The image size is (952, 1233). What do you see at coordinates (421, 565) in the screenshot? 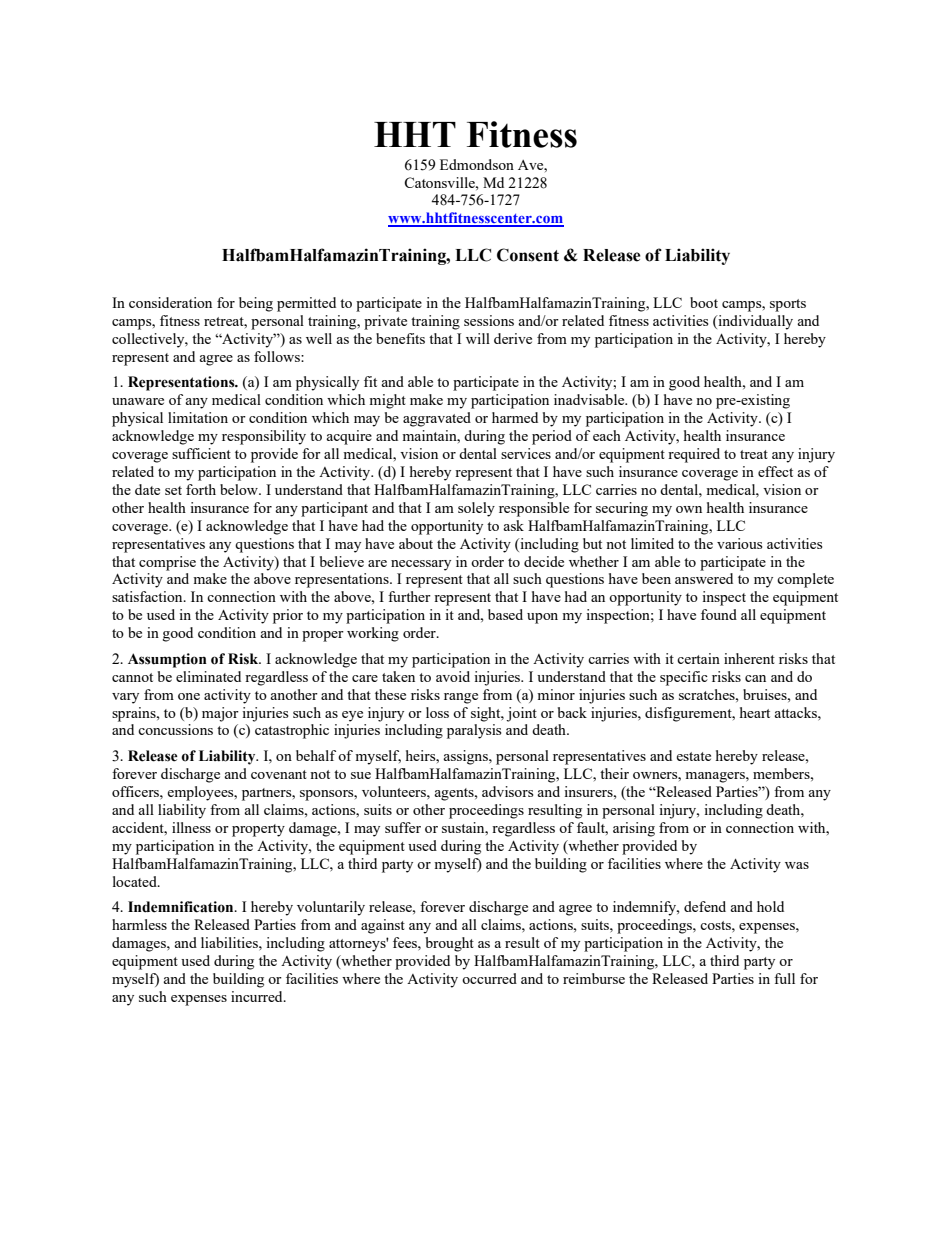
I see `necessary` at bounding box center [421, 565].
